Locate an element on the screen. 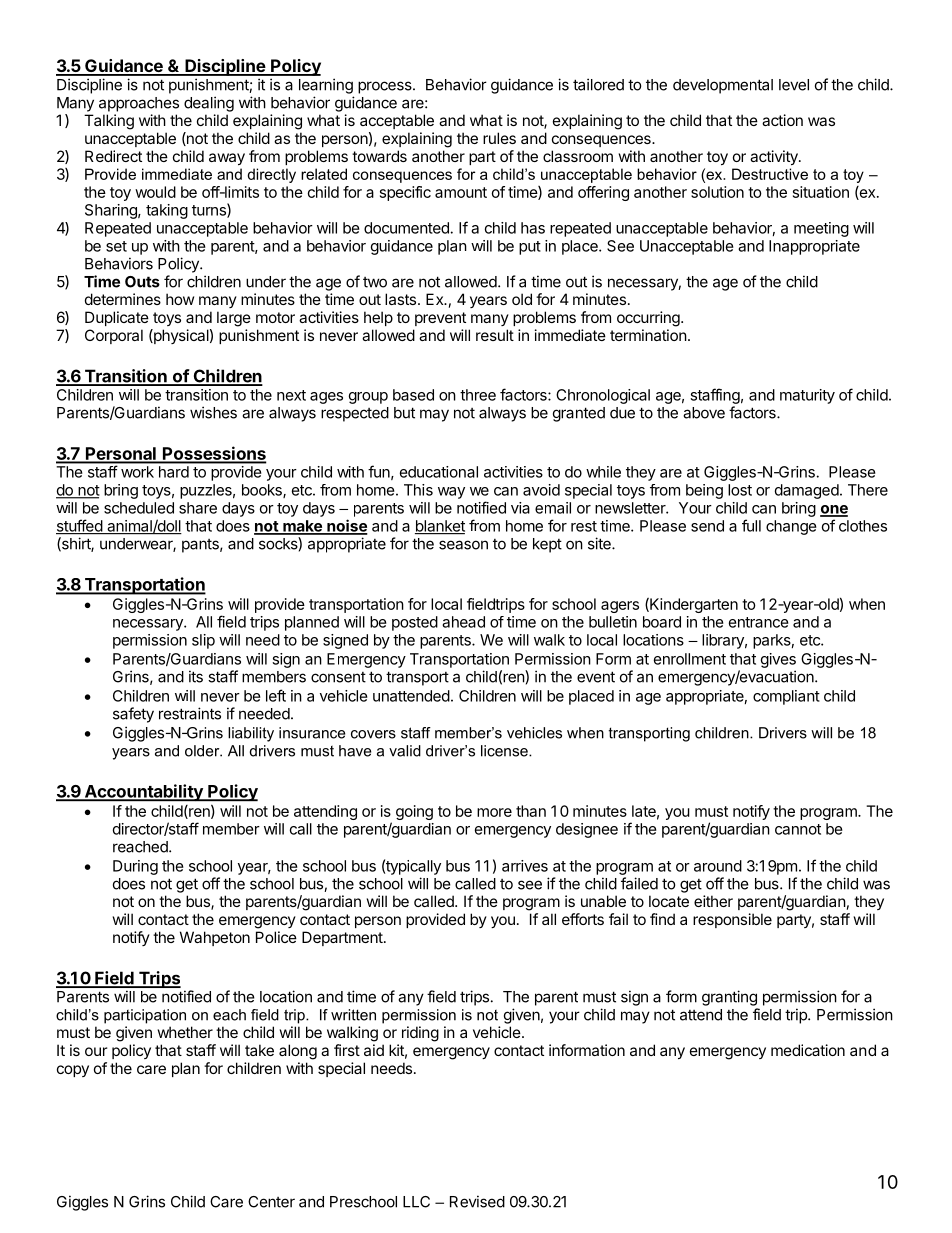  ahead is located at coordinates (463, 622).
